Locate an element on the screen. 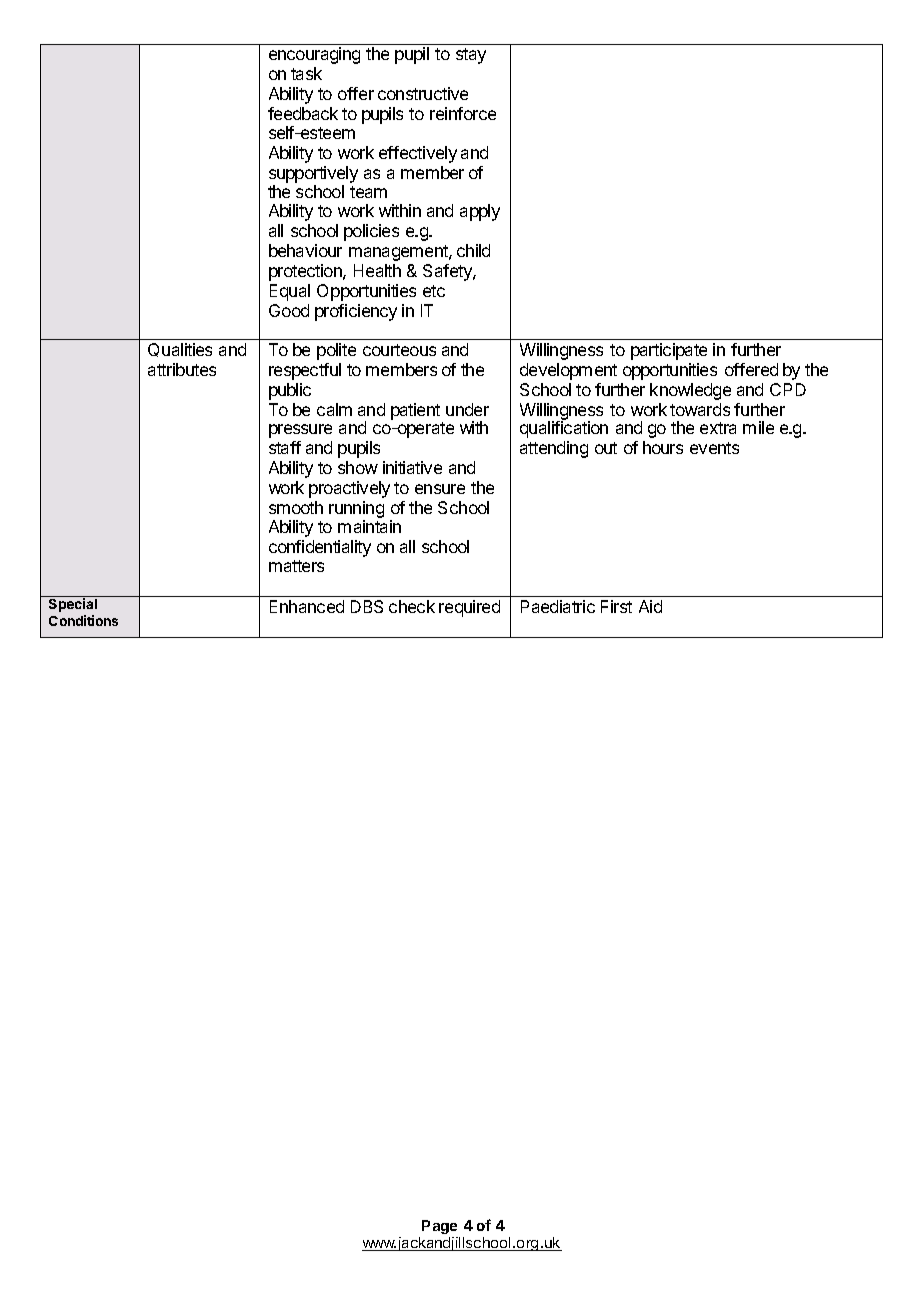 The width and height of the screenshot is (924, 1308). stay is located at coordinates (471, 56).
